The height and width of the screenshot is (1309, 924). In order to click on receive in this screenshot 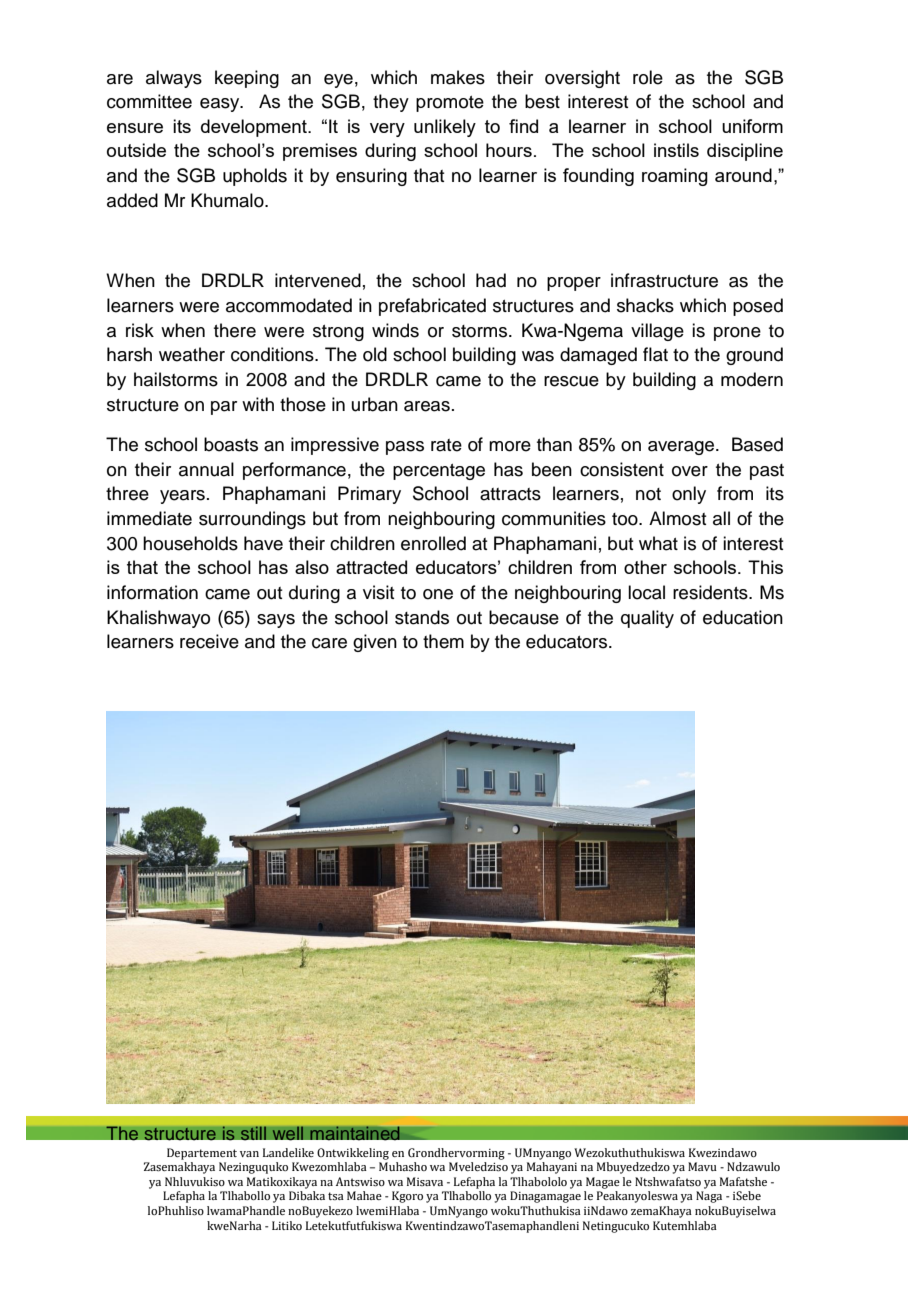, I will do `click(209, 641)`.
